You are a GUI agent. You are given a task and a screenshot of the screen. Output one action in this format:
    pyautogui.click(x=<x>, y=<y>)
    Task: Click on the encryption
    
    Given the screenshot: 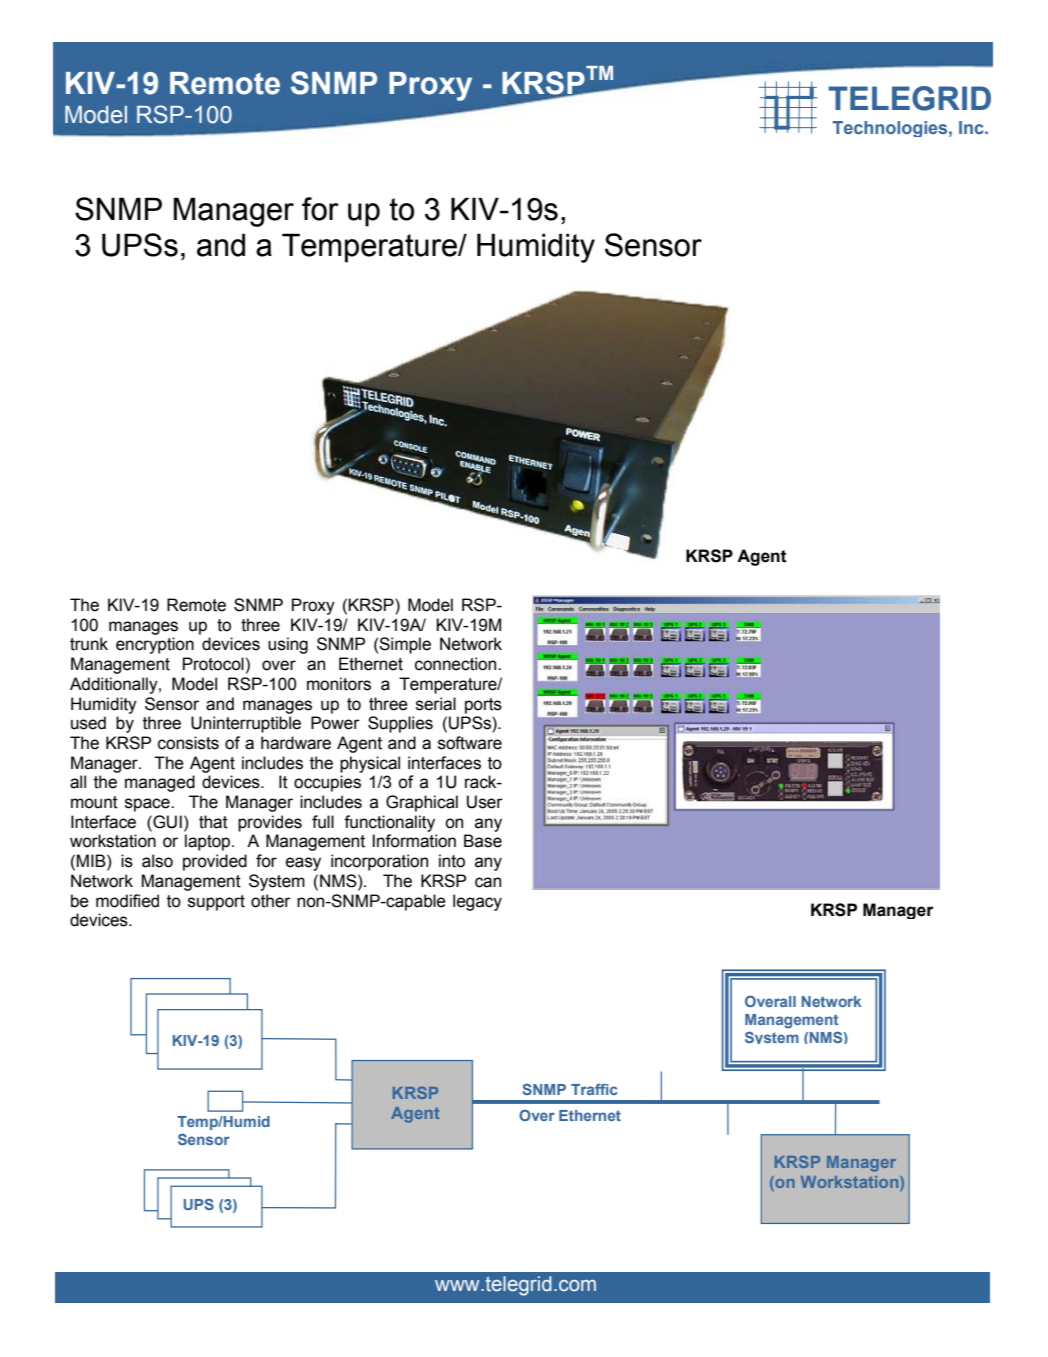 What is the action you would take?
    pyautogui.click(x=155, y=645)
